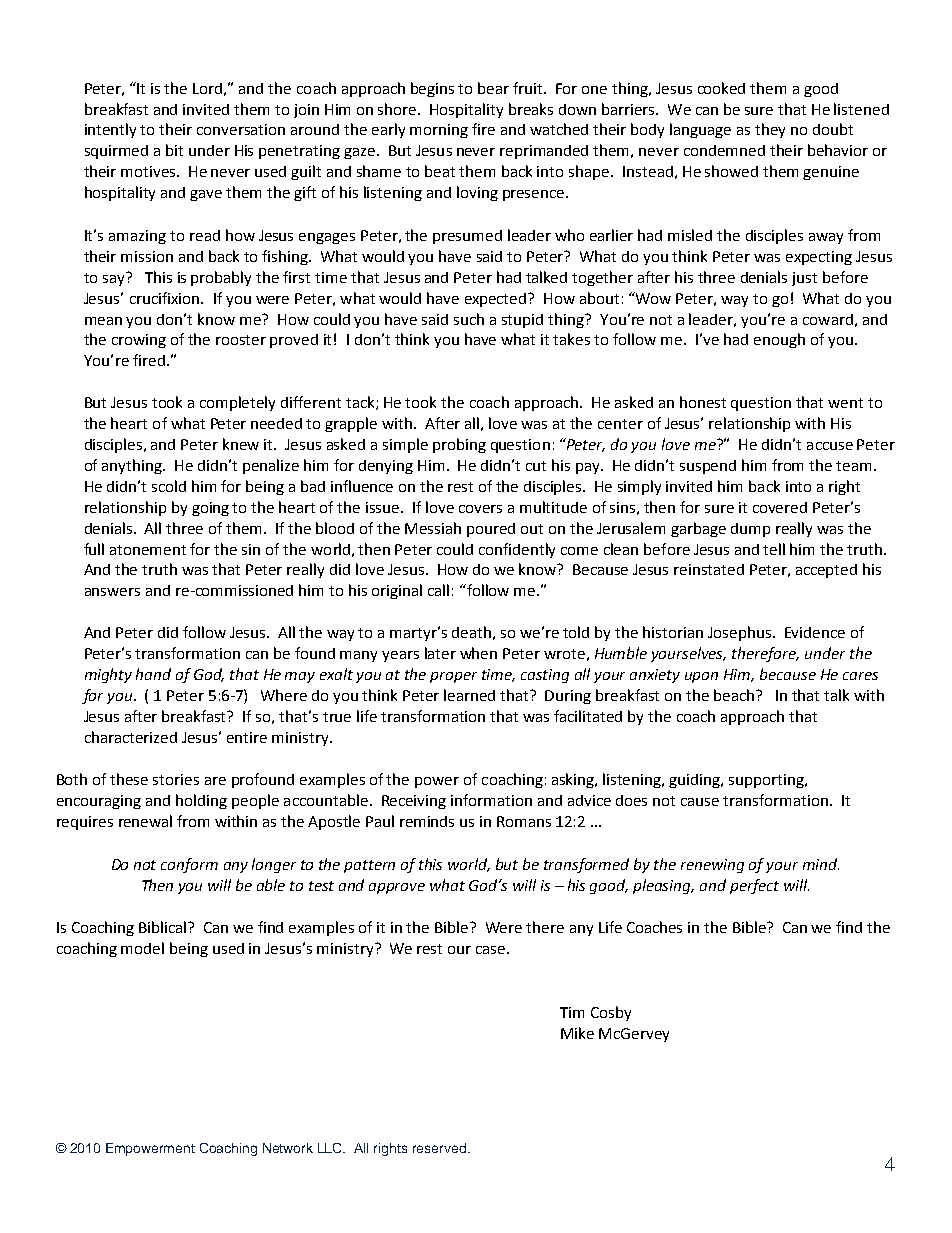 This page has width=952, height=1233. I want to click on call, so click(438, 590).
